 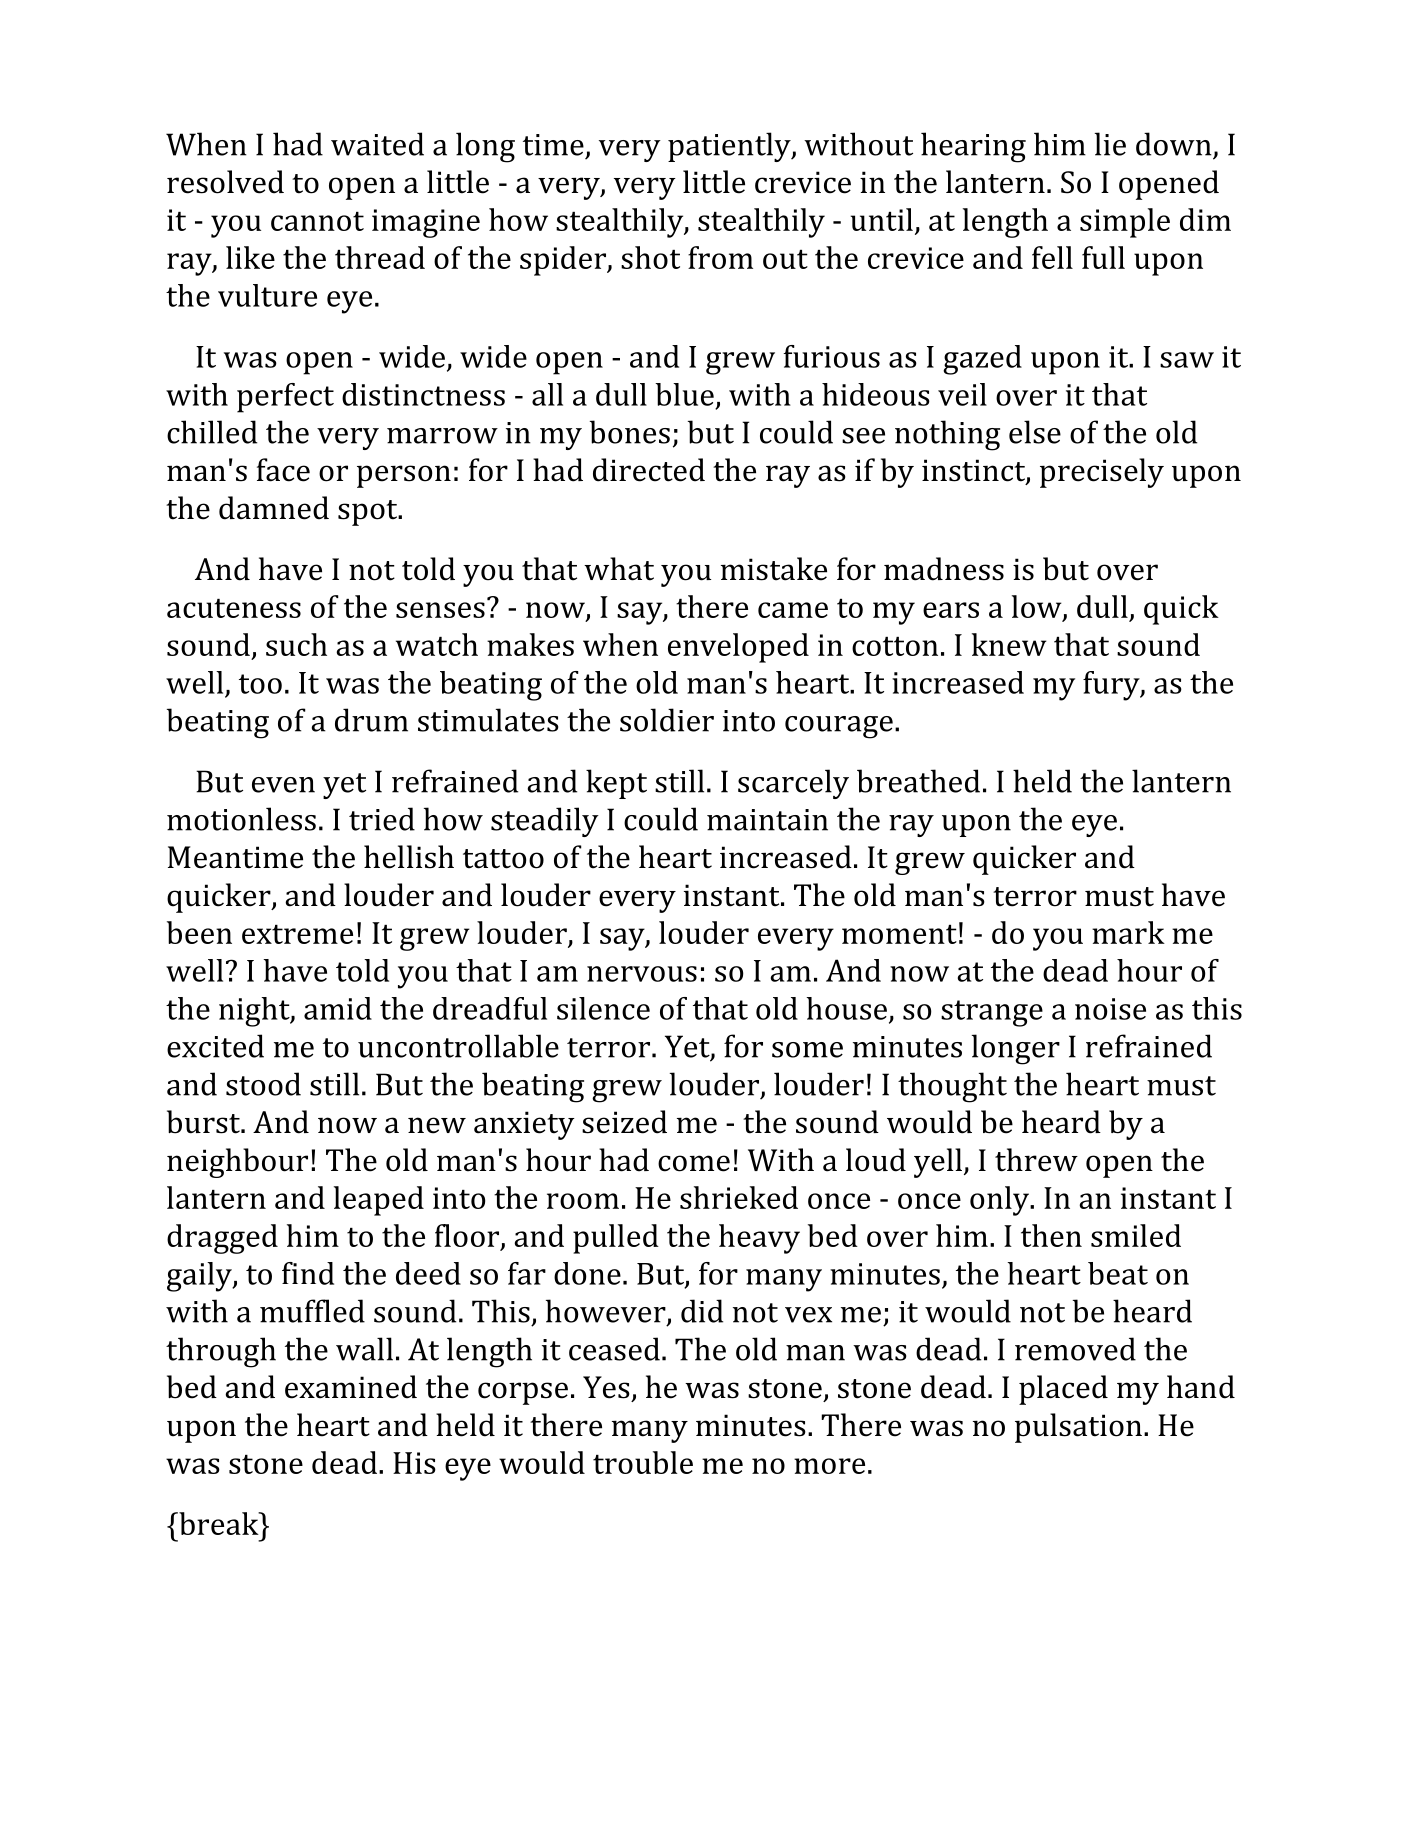 What do you see at coordinates (317, 221) in the screenshot?
I see `cannot` at bounding box center [317, 221].
